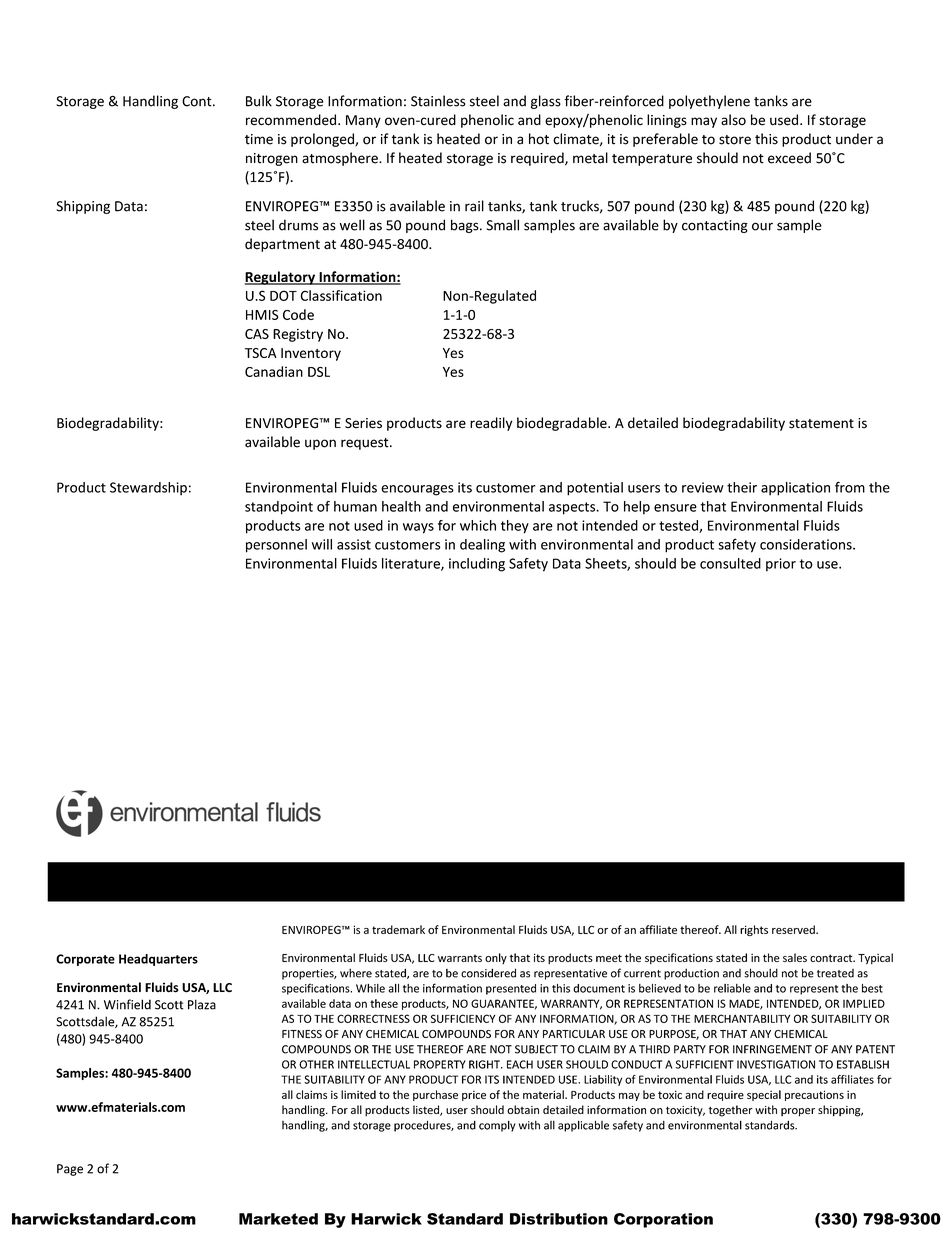 This page has width=952, height=1233. Describe the element at coordinates (497, 1126) in the page. I see `comply` at that location.
